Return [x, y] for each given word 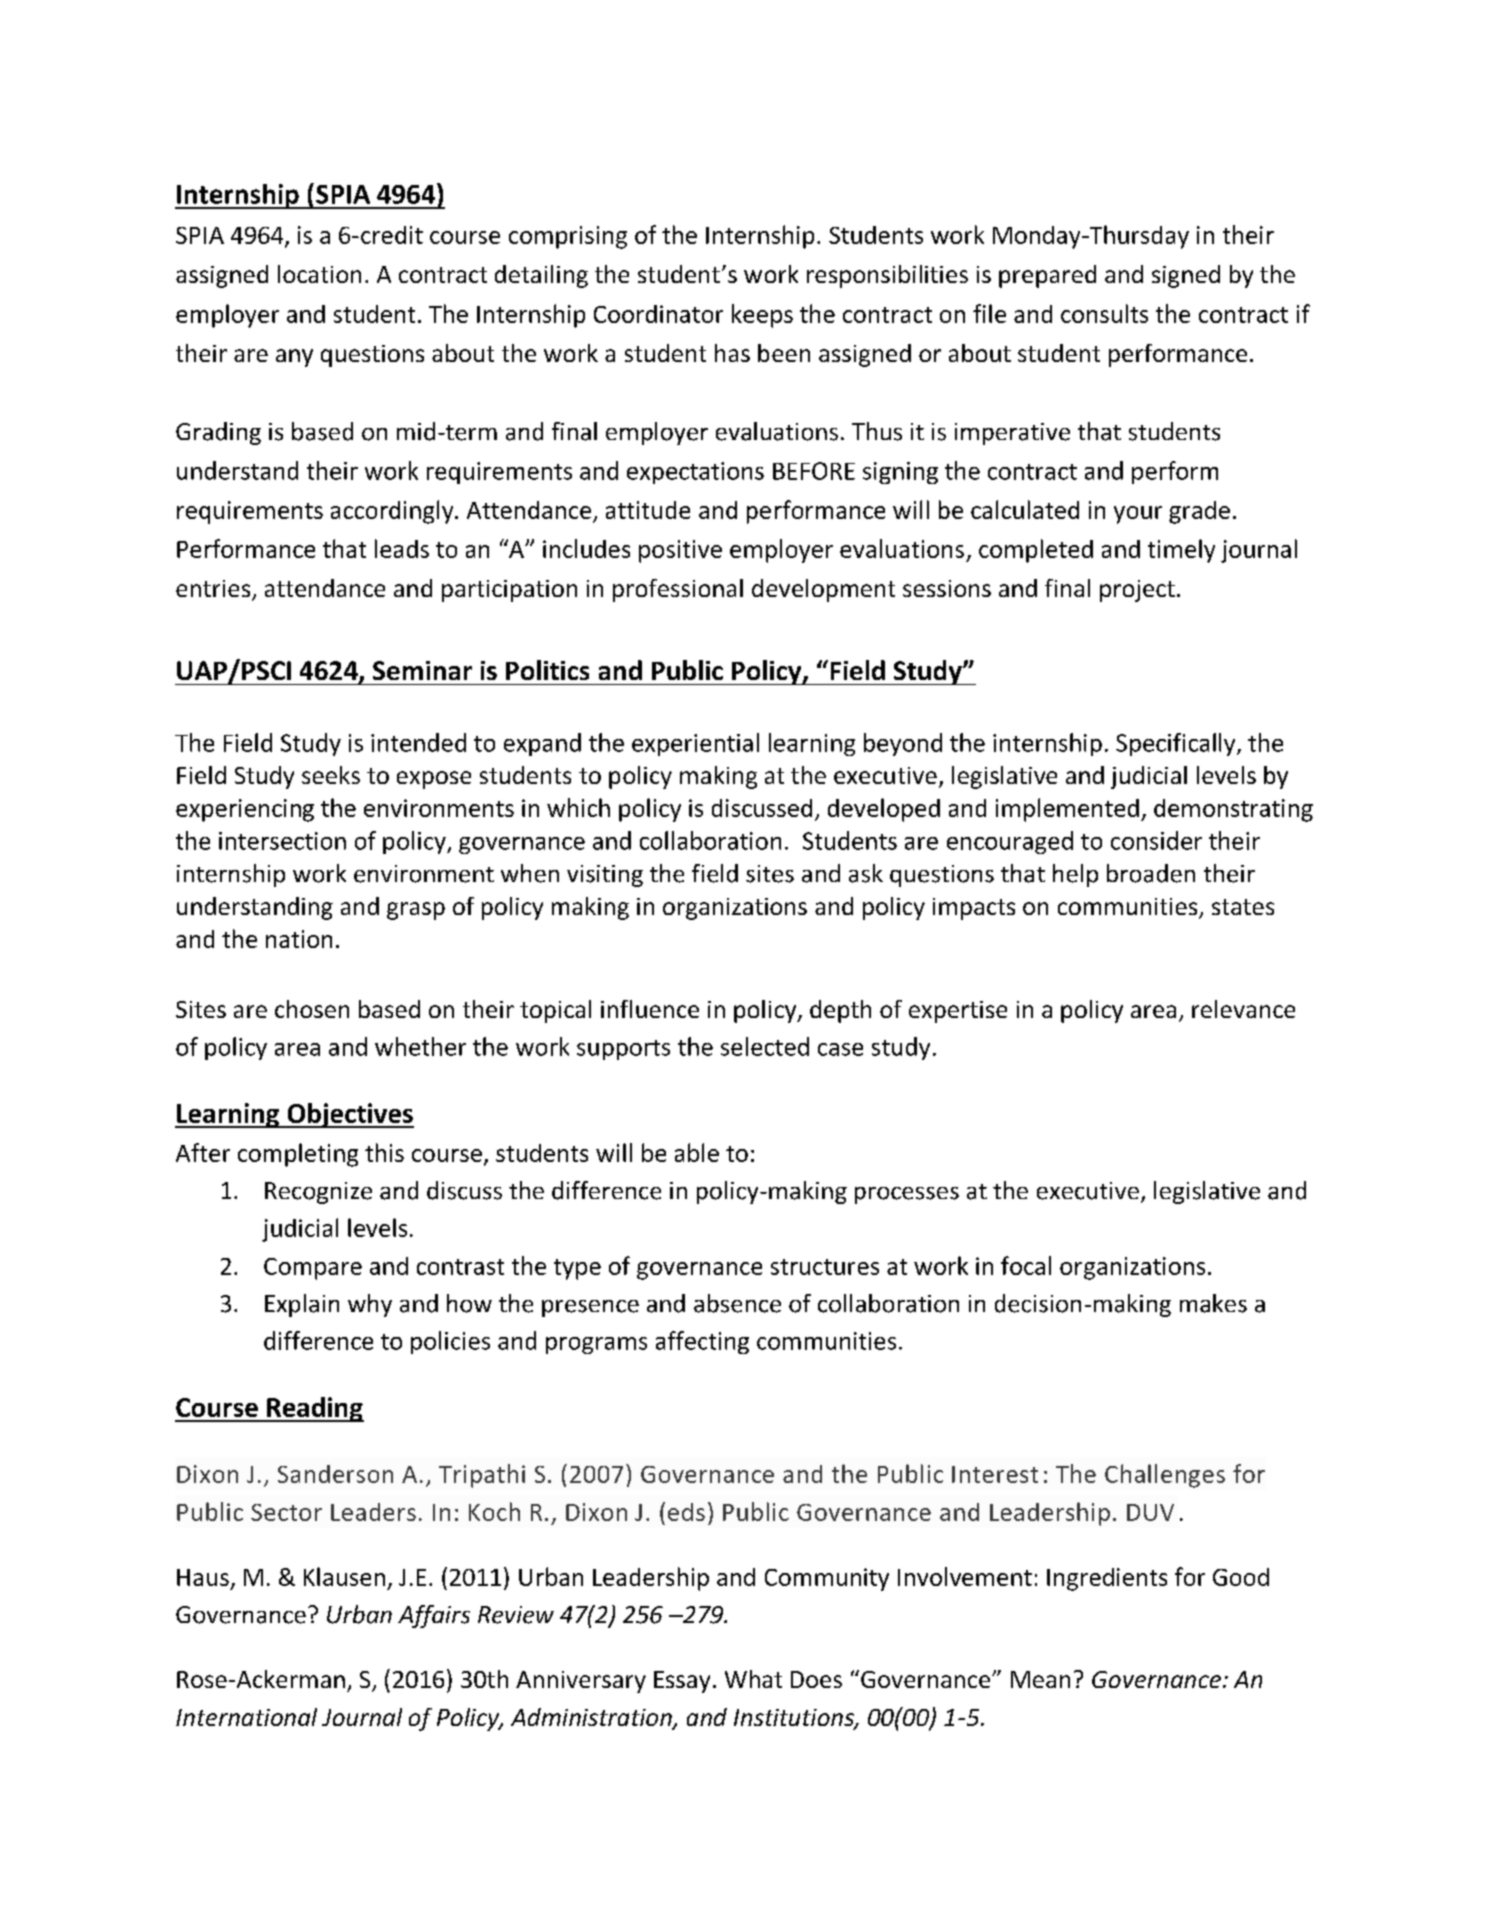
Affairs [434, 1616]
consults [1104, 313]
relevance [1243, 1009]
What [753, 1679]
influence [650, 1009]
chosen [312, 1009]
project [1137, 591]
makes [1213, 1303]
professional [678, 590]
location [319, 274]
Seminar [422, 670]
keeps [762, 316]
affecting [702, 1342]
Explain [302, 1305]
